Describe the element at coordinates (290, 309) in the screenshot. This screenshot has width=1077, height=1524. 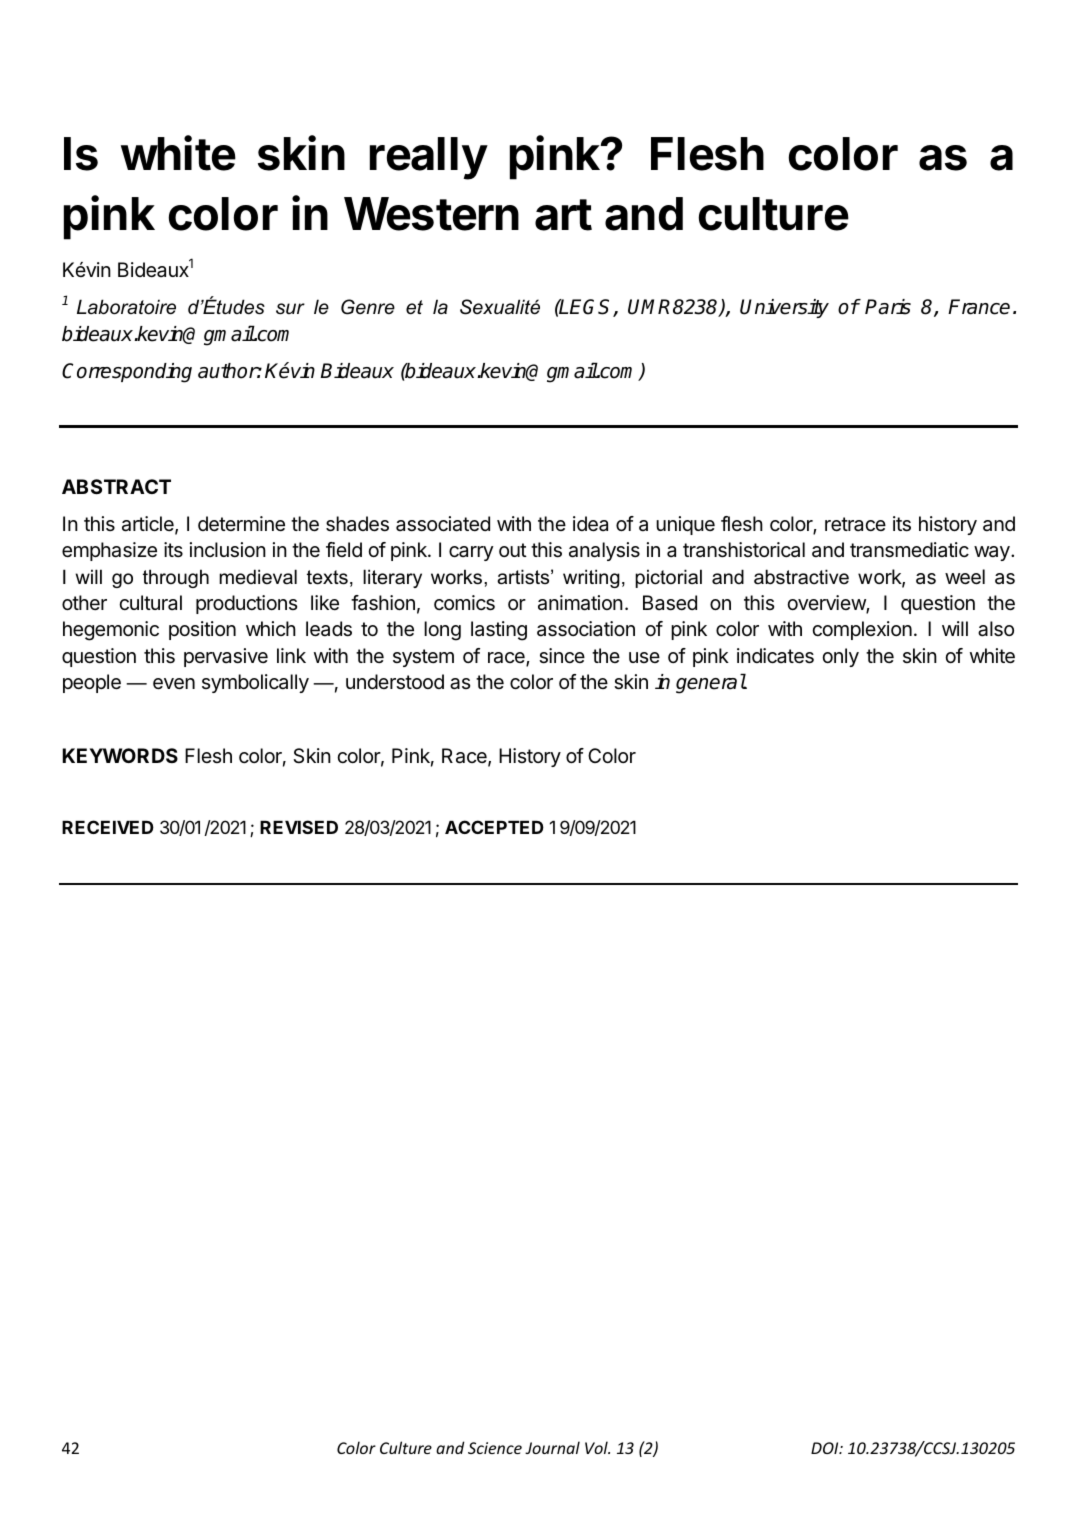
I see `sur` at that location.
